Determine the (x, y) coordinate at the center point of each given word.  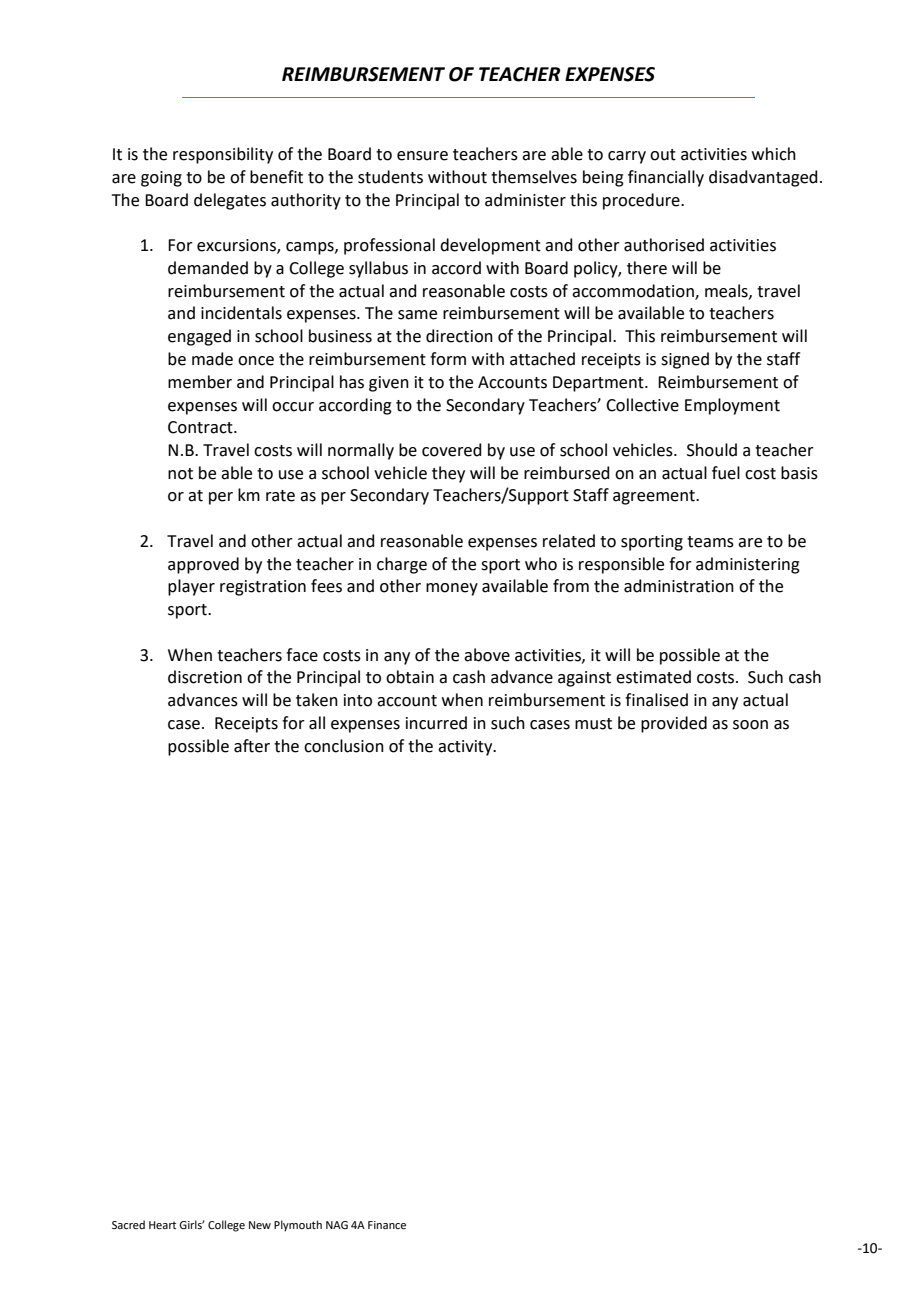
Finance (387, 1225)
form (448, 359)
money (452, 589)
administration (679, 586)
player (191, 587)
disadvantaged (763, 178)
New (260, 1225)
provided (674, 724)
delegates (230, 201)
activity (466, 748)
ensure (422, 156)
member (200, 382)
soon (750, 725)
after (252, 746)
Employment (732, 406)
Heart (162, 1225)
